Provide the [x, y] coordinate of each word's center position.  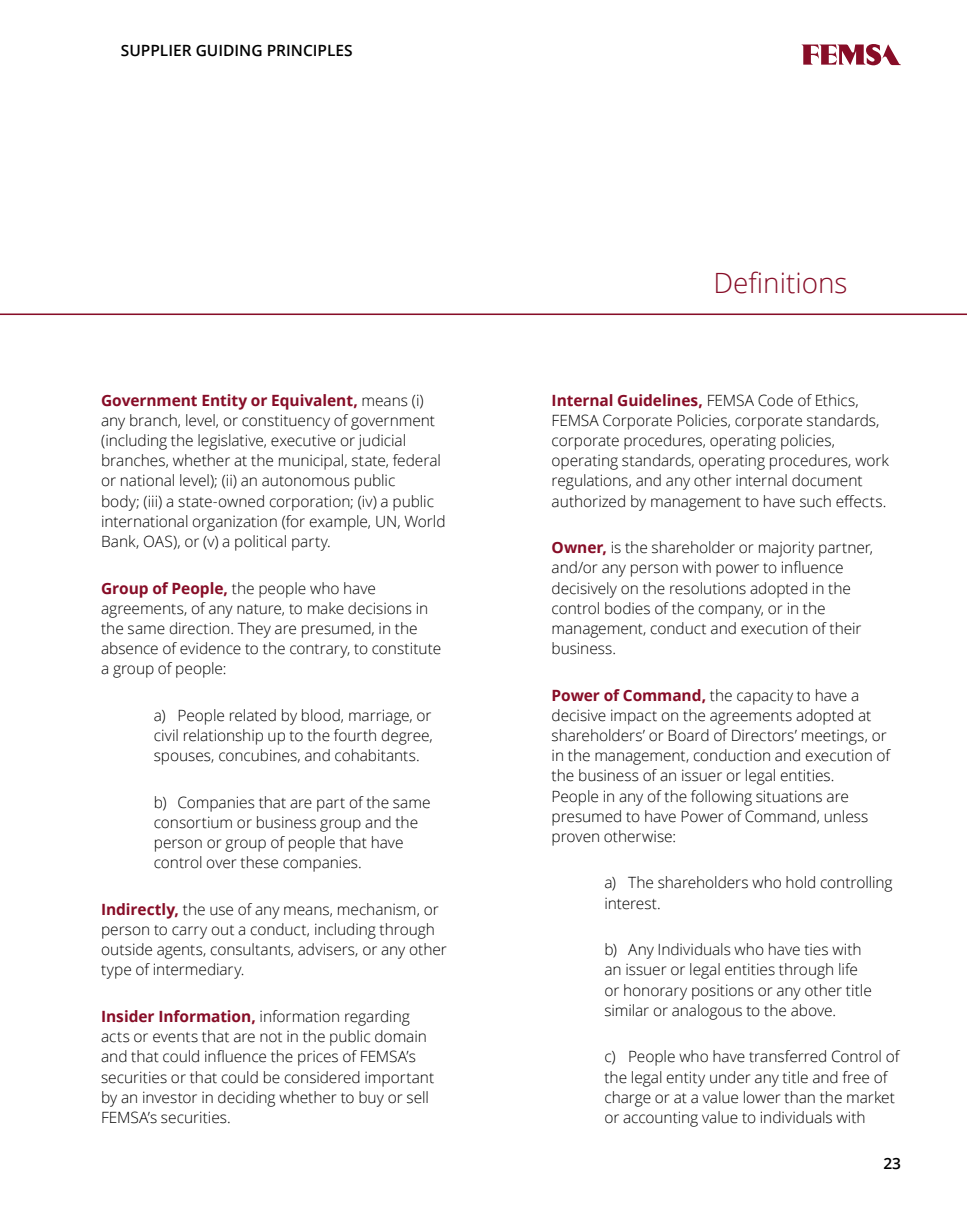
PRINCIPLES [310, 51]
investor [170, 1097]
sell [417, 1097]
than [799, 1097]
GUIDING [229, 51]
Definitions [781, 282]
